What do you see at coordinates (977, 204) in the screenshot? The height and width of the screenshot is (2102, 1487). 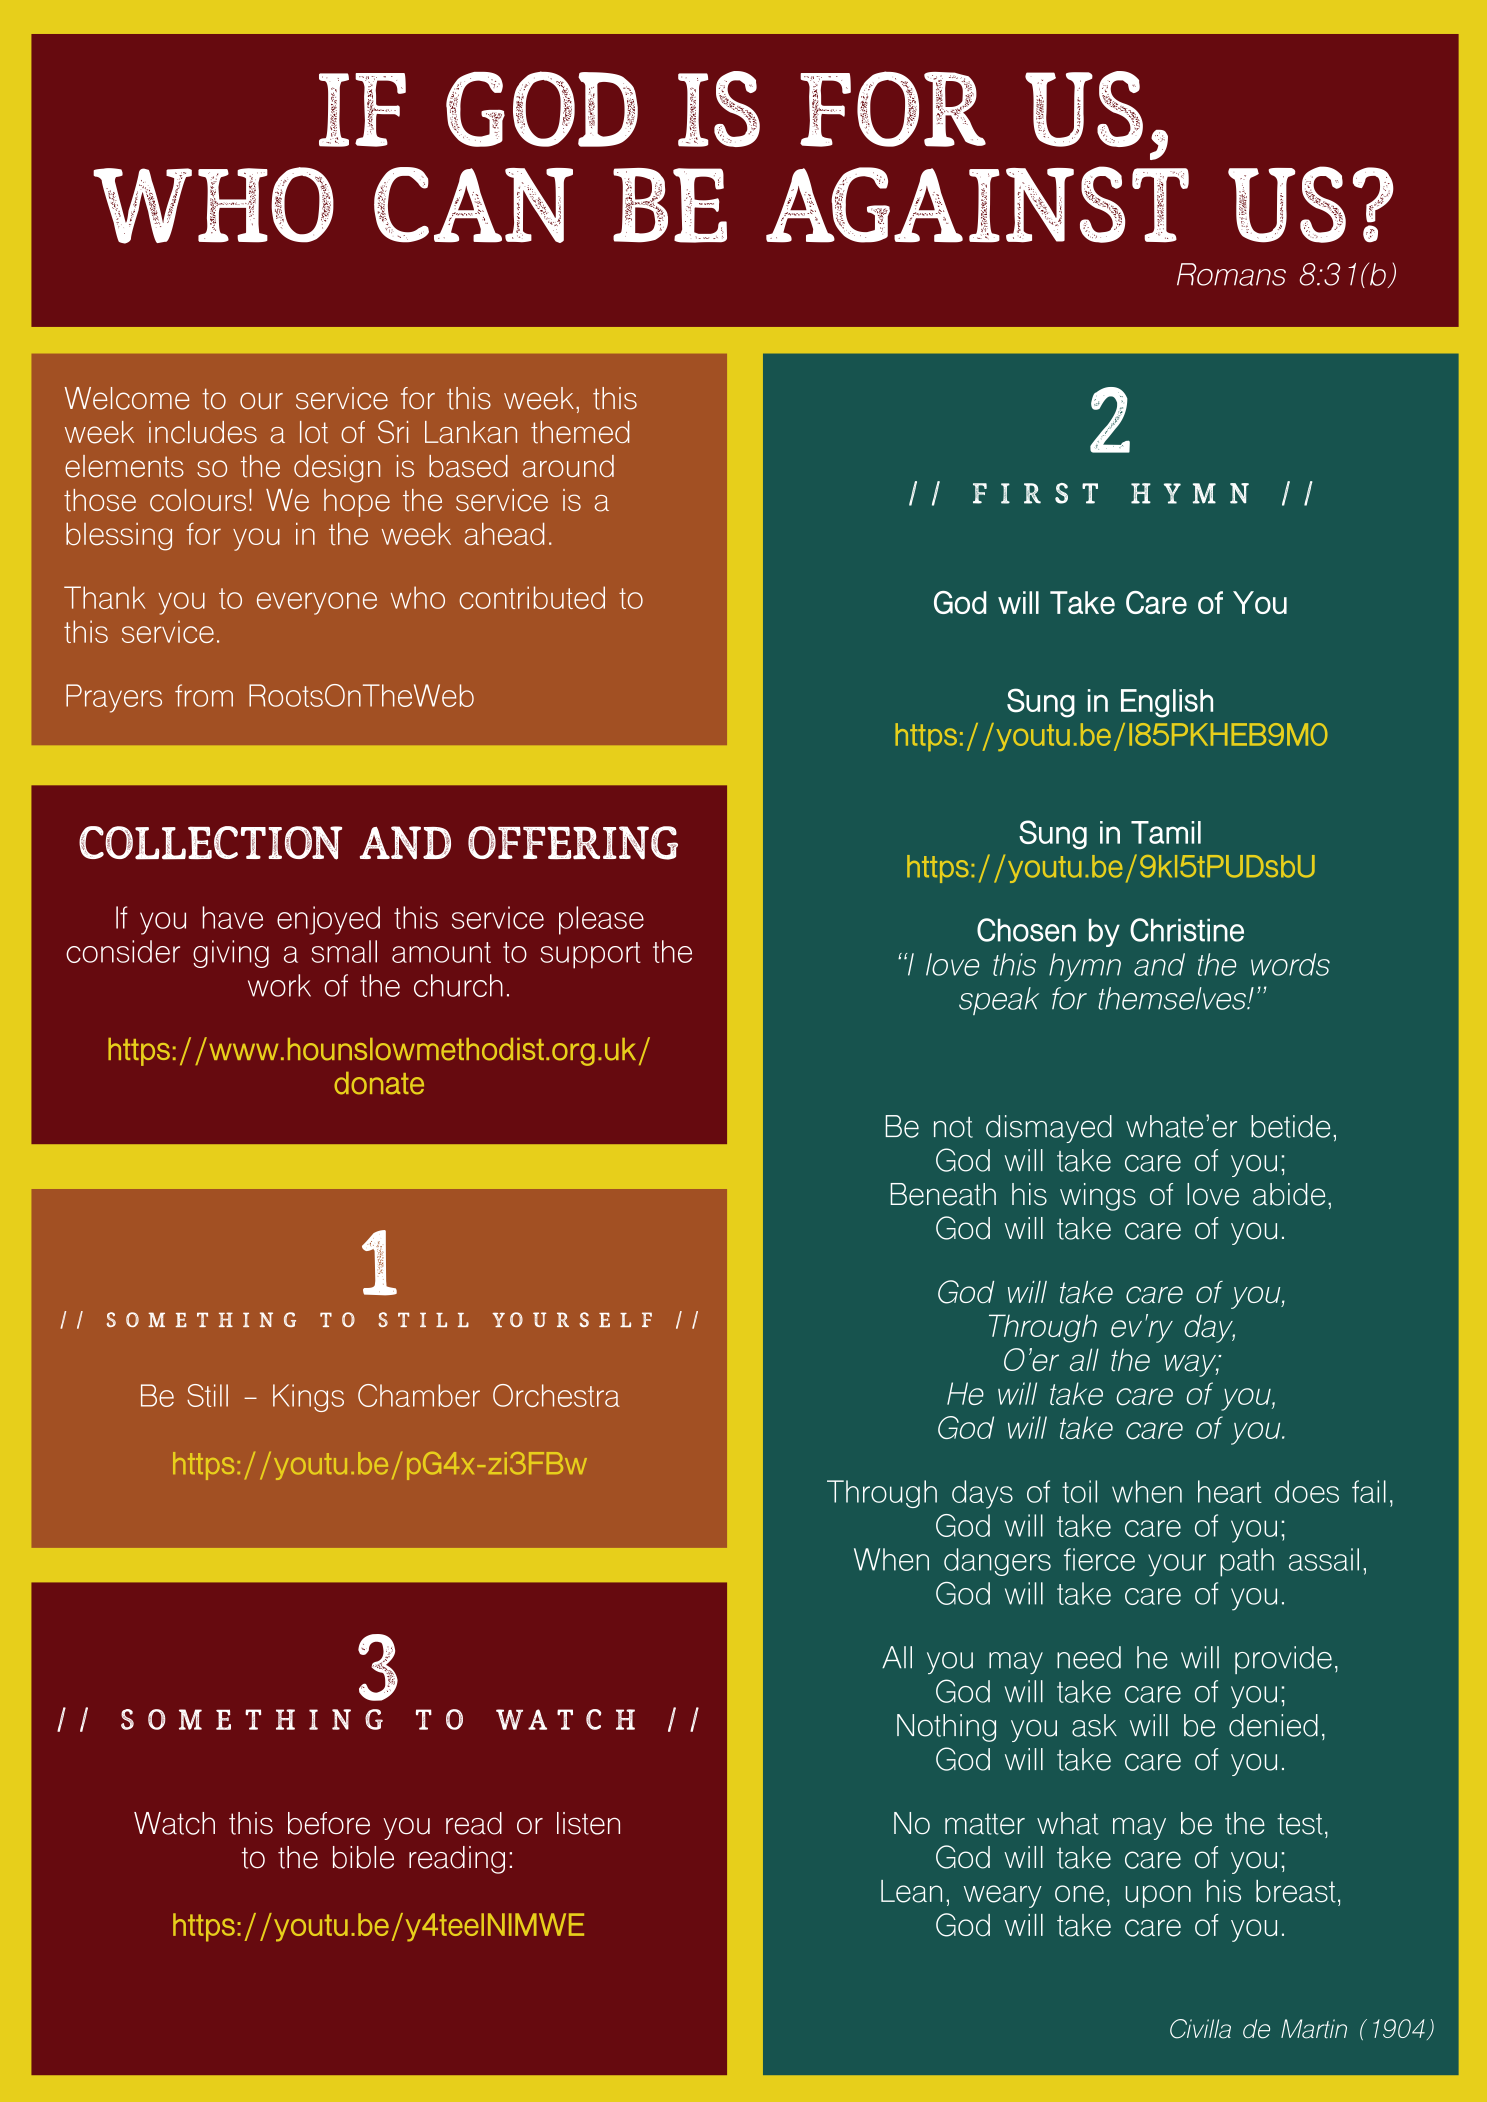 I see `AGAINST` at bounding box center [977, 204].
